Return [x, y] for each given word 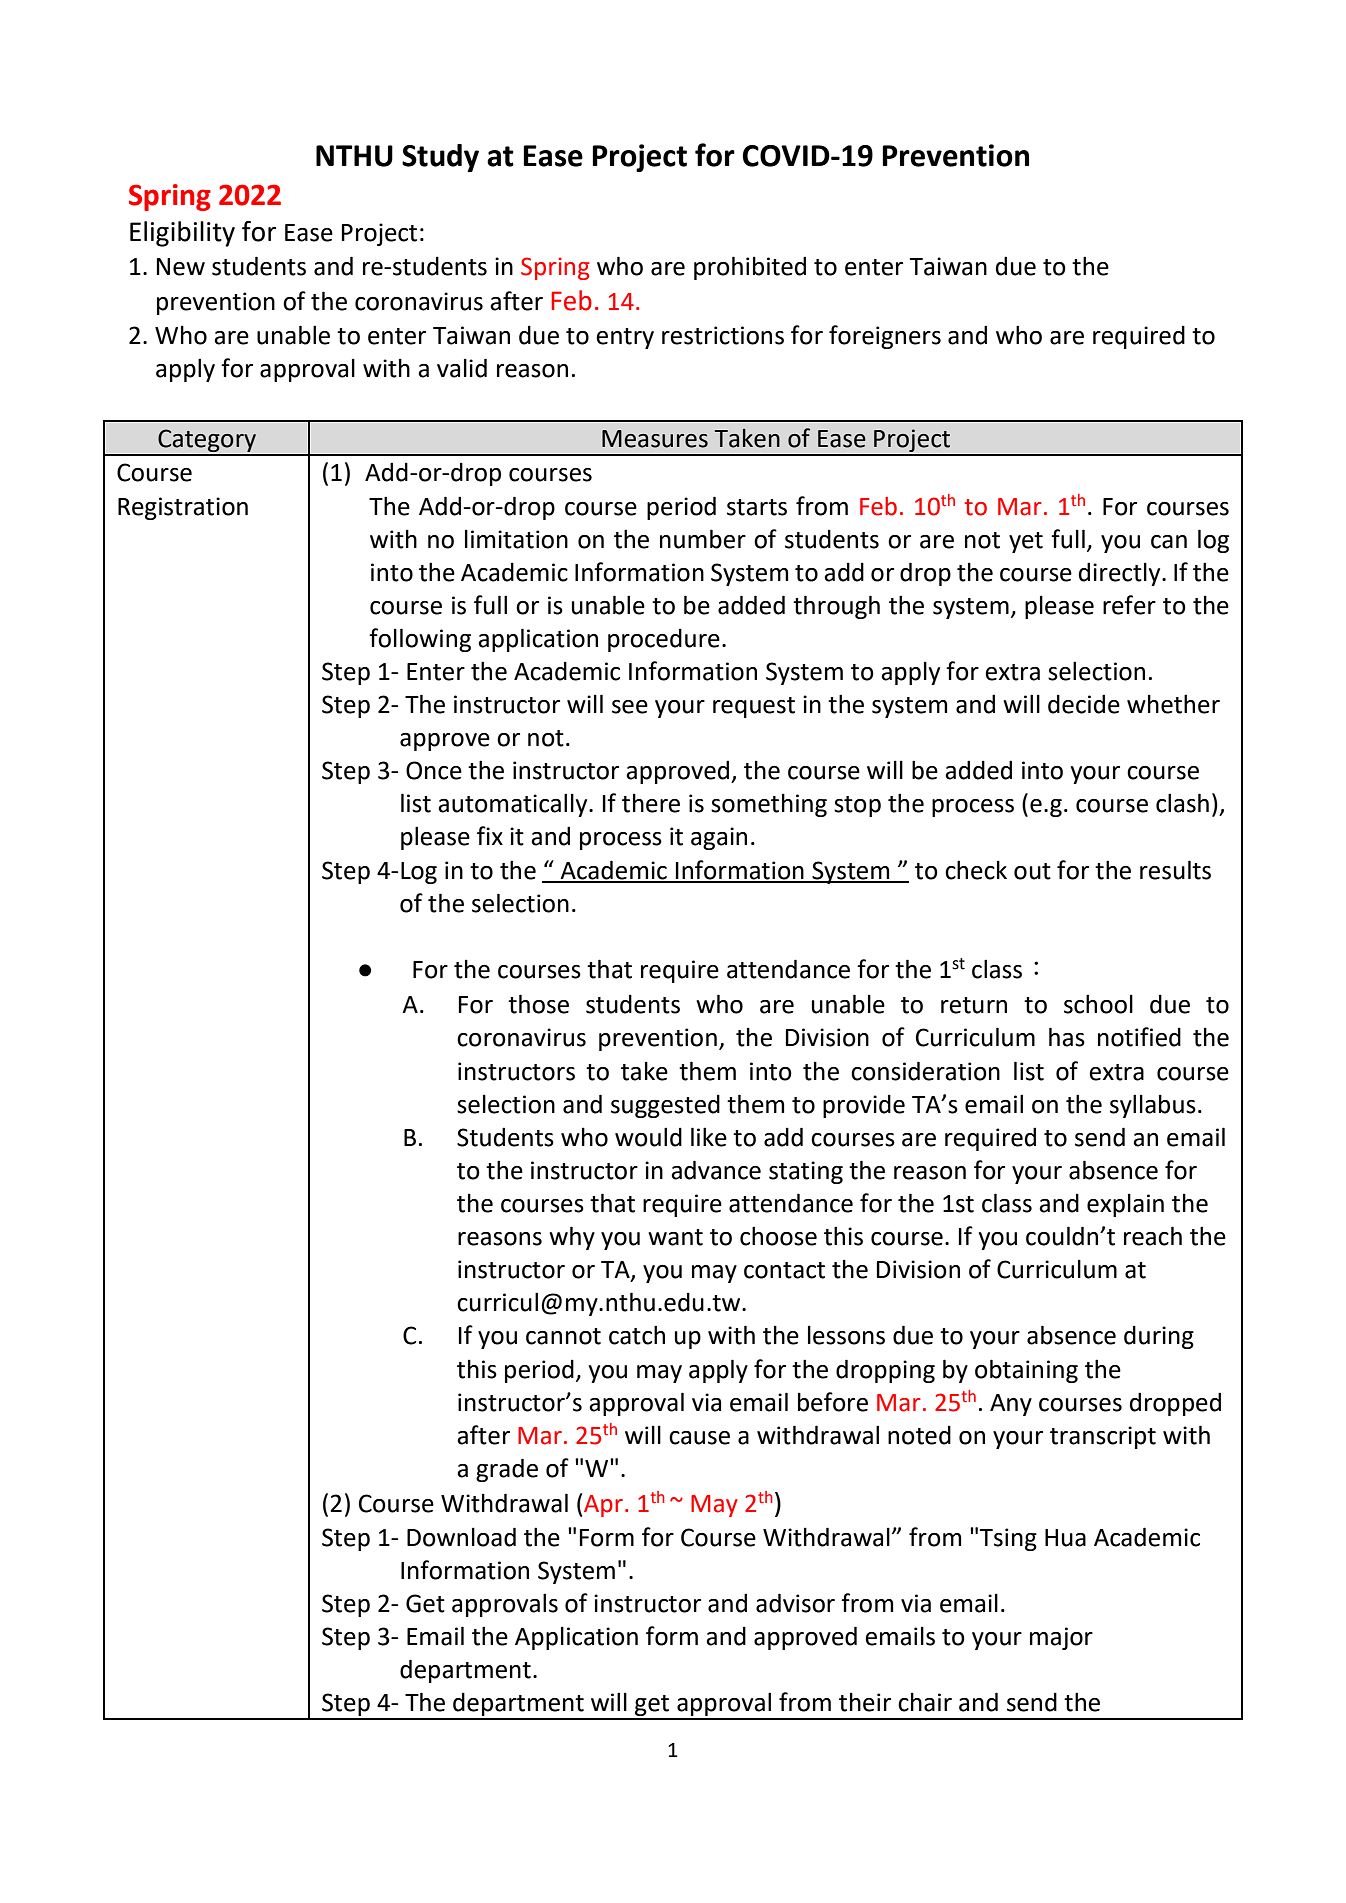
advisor [795, 1603]
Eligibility [182, 234]
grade [507, 1470]
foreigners [885, 337]
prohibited [750, 268]
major [1061, 1638]
